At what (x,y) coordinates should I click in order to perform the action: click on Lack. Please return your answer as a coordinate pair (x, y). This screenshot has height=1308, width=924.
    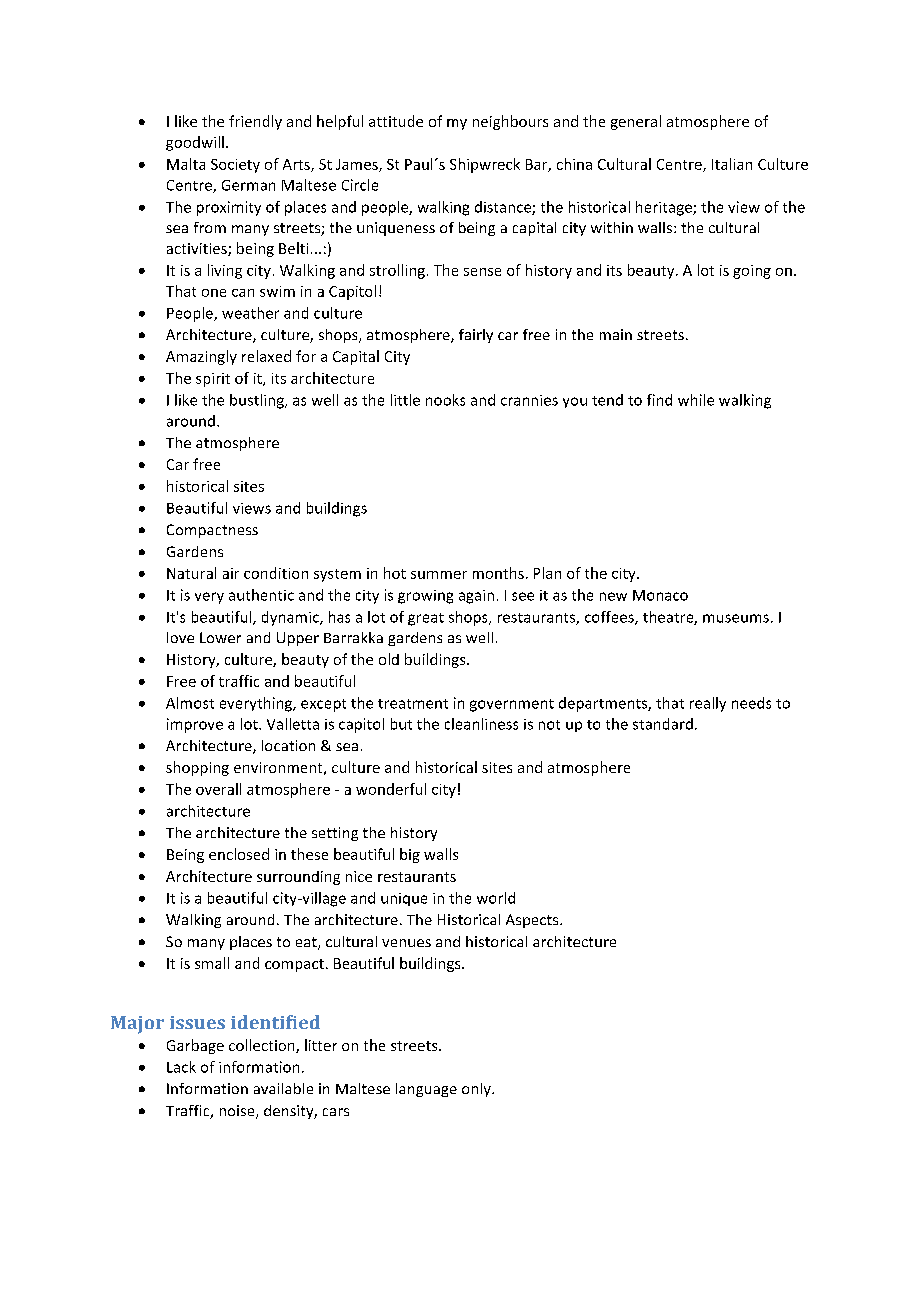
    Looking at the image, I should click on (181, 1067).
